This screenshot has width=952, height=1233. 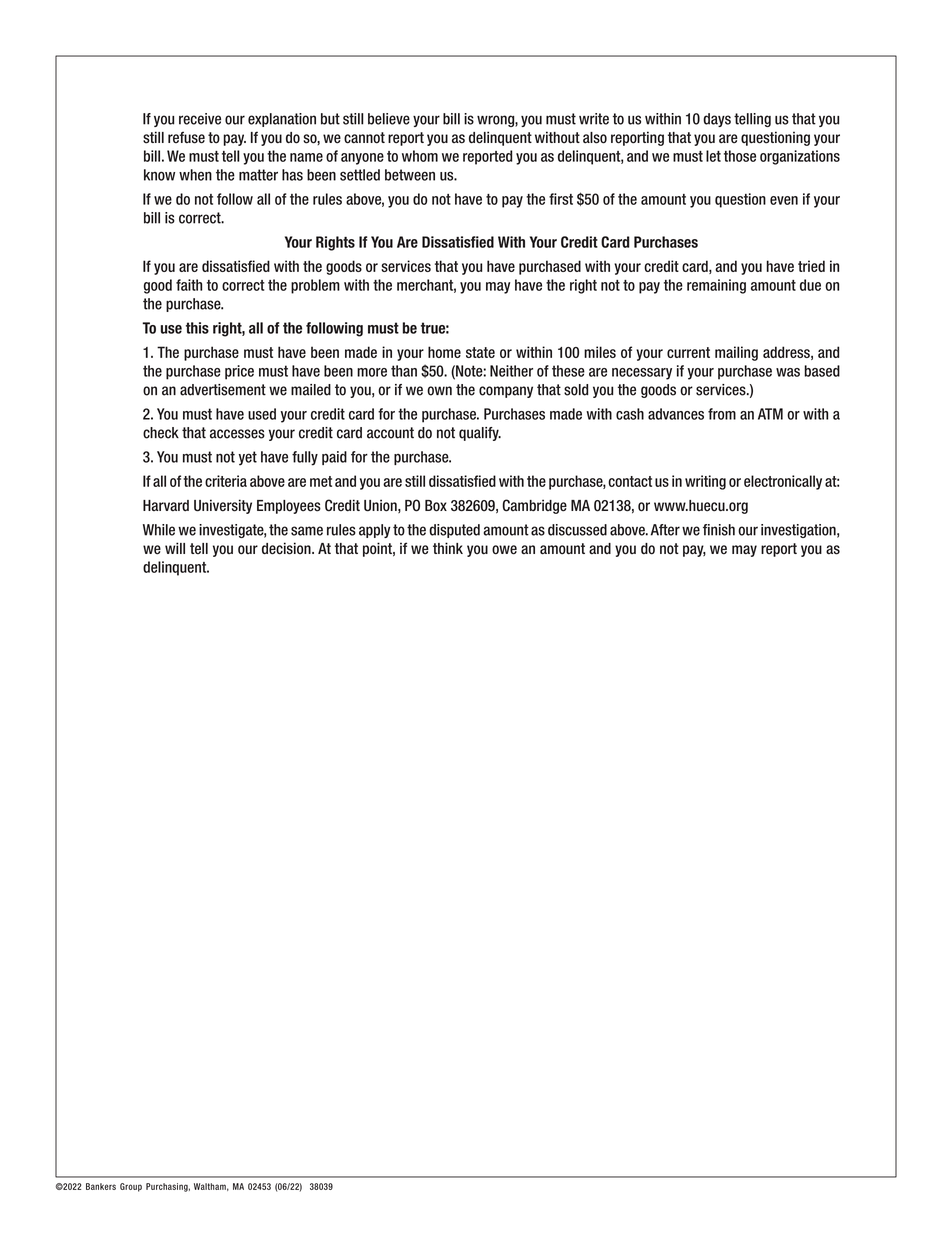 What do you see at coordinates (186, 137) in the screenshot?
I see `refuse` at bounding box center [186, 137].
